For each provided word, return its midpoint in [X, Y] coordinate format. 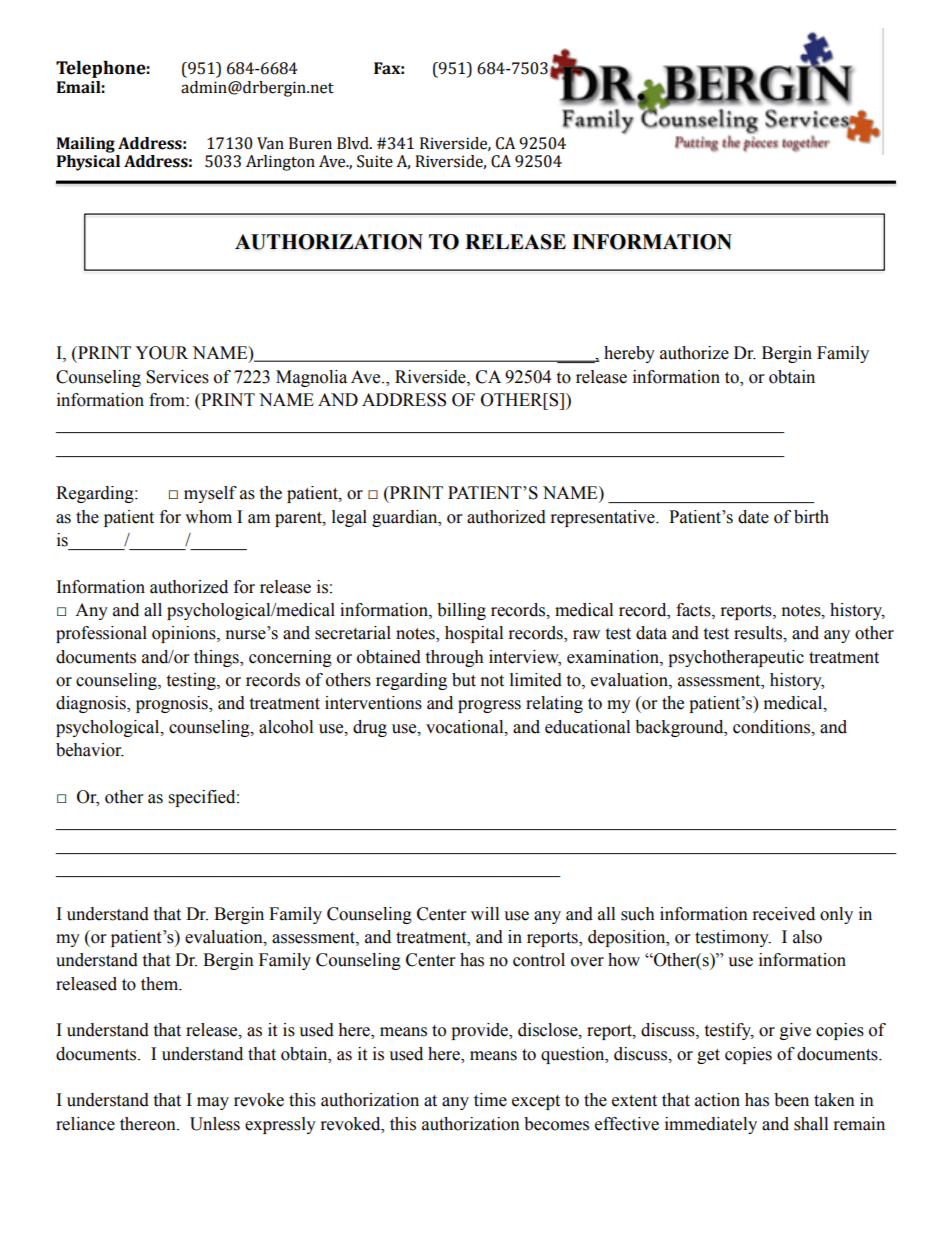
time [490, 1100]
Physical [88, 163]
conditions [773, 727]
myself [210, 494]
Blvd [354, 143]
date [753, 517]
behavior [90, 750]
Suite [375, 161]
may [213, 1103]
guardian [406, 518]
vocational [466, 727]
